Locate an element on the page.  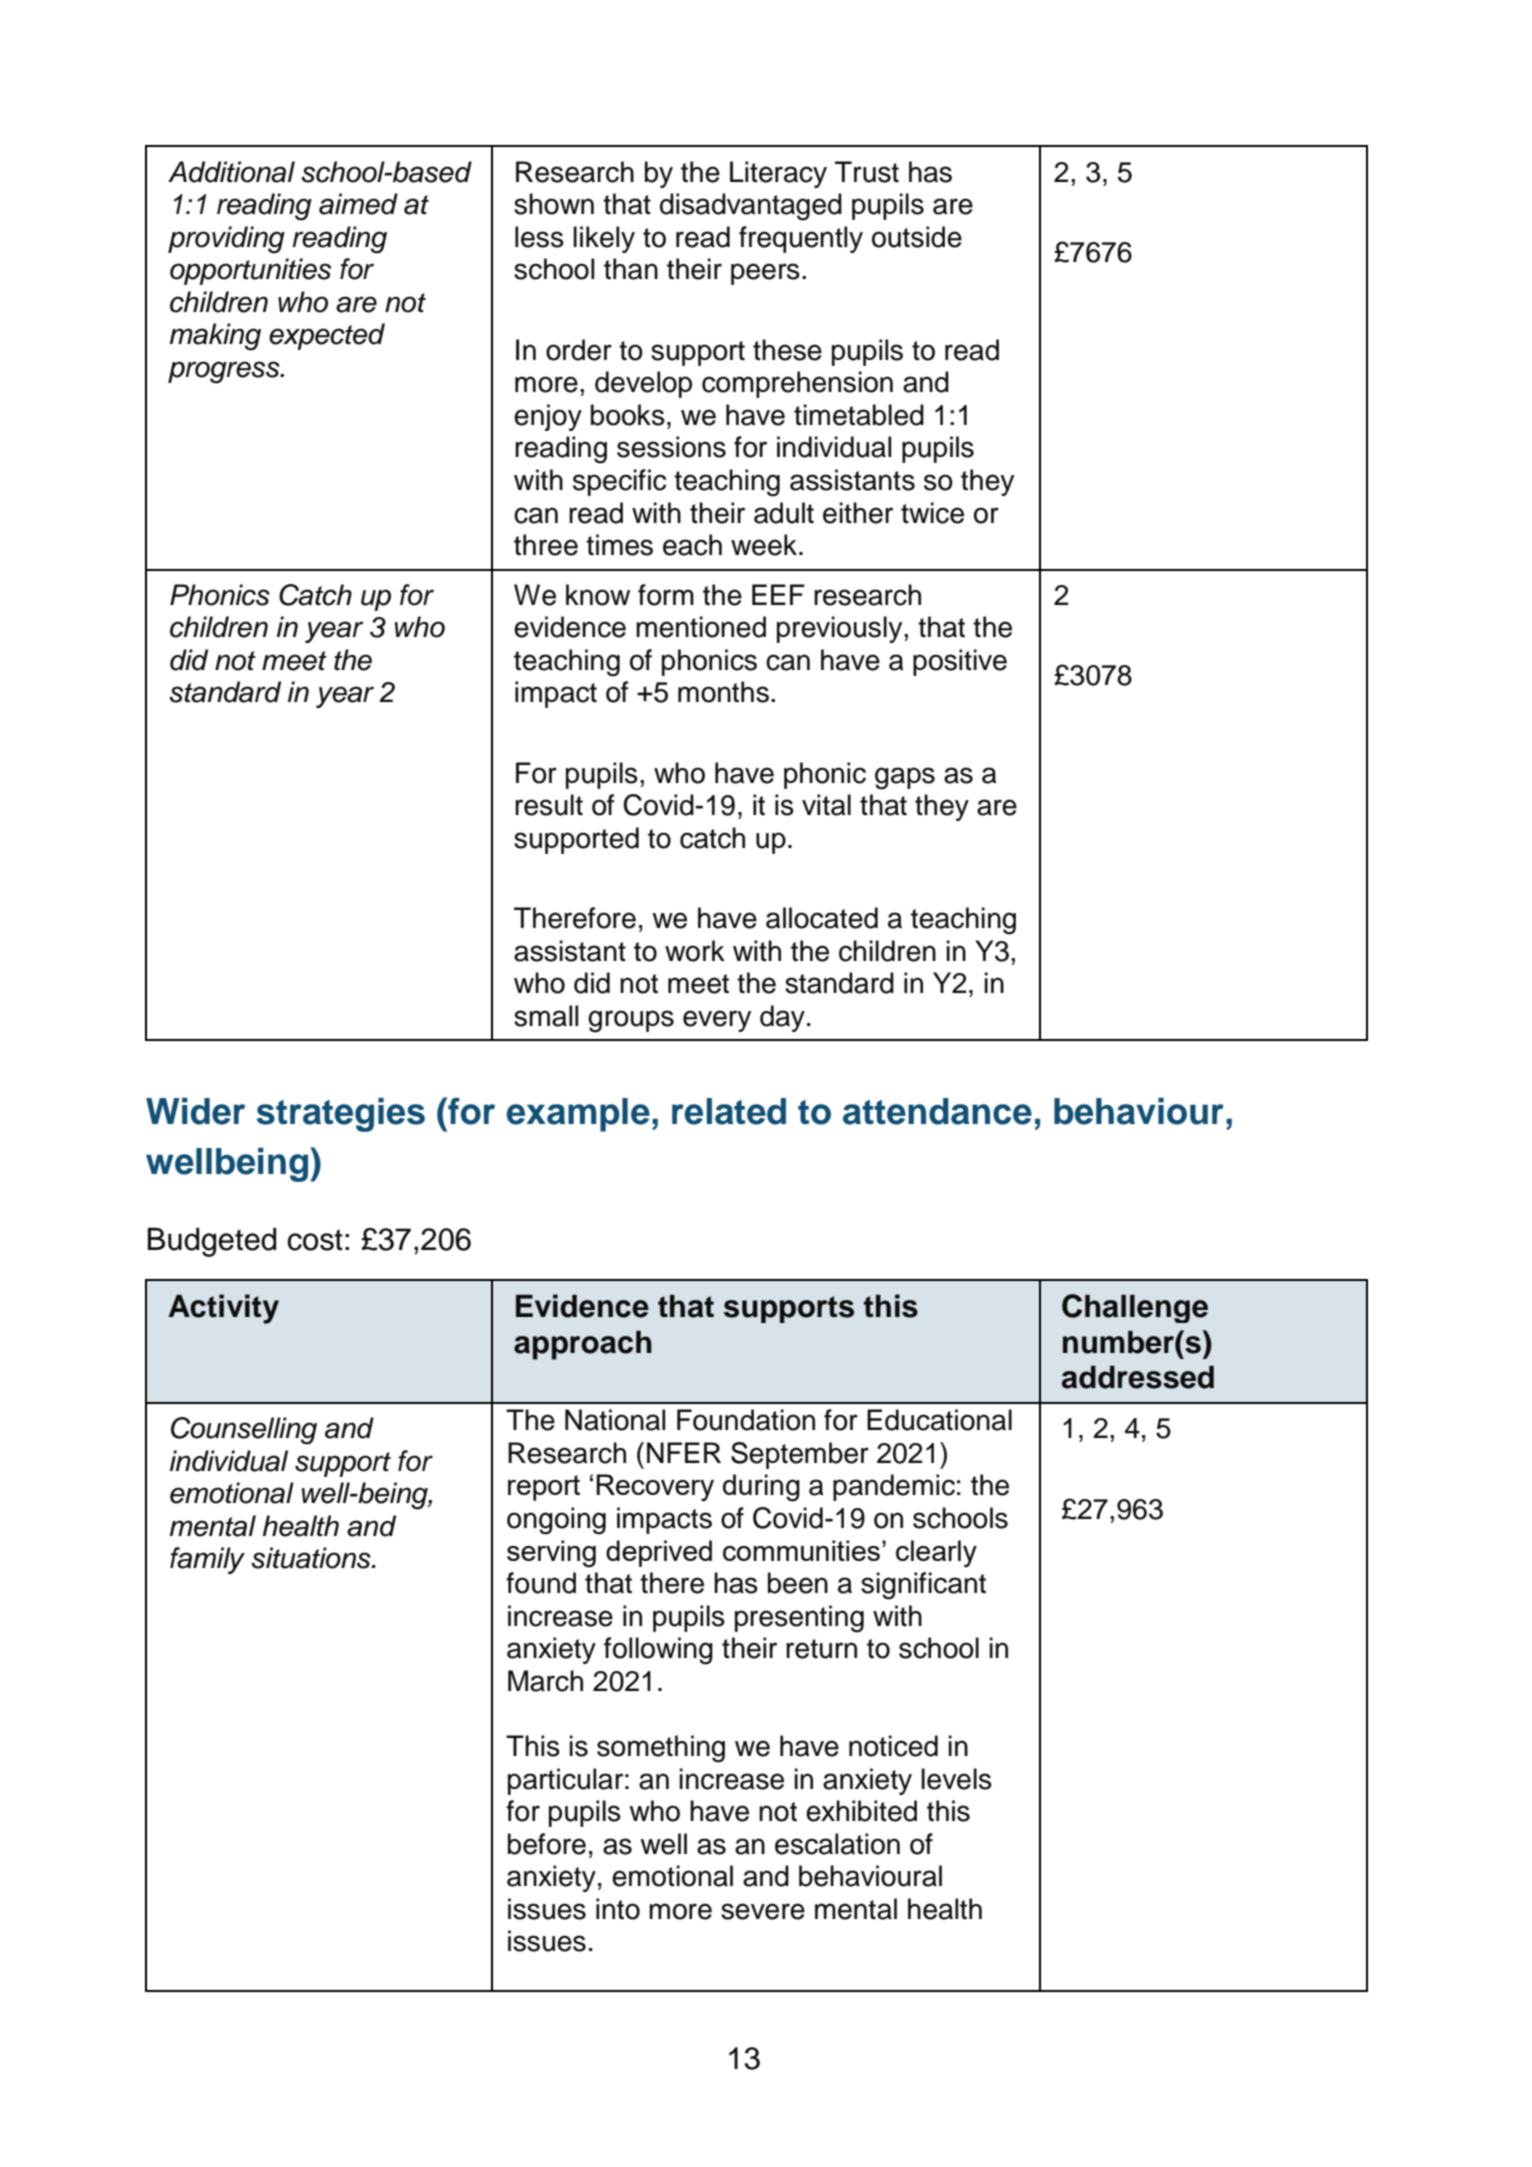
result is located at coordinates (549, 805).
